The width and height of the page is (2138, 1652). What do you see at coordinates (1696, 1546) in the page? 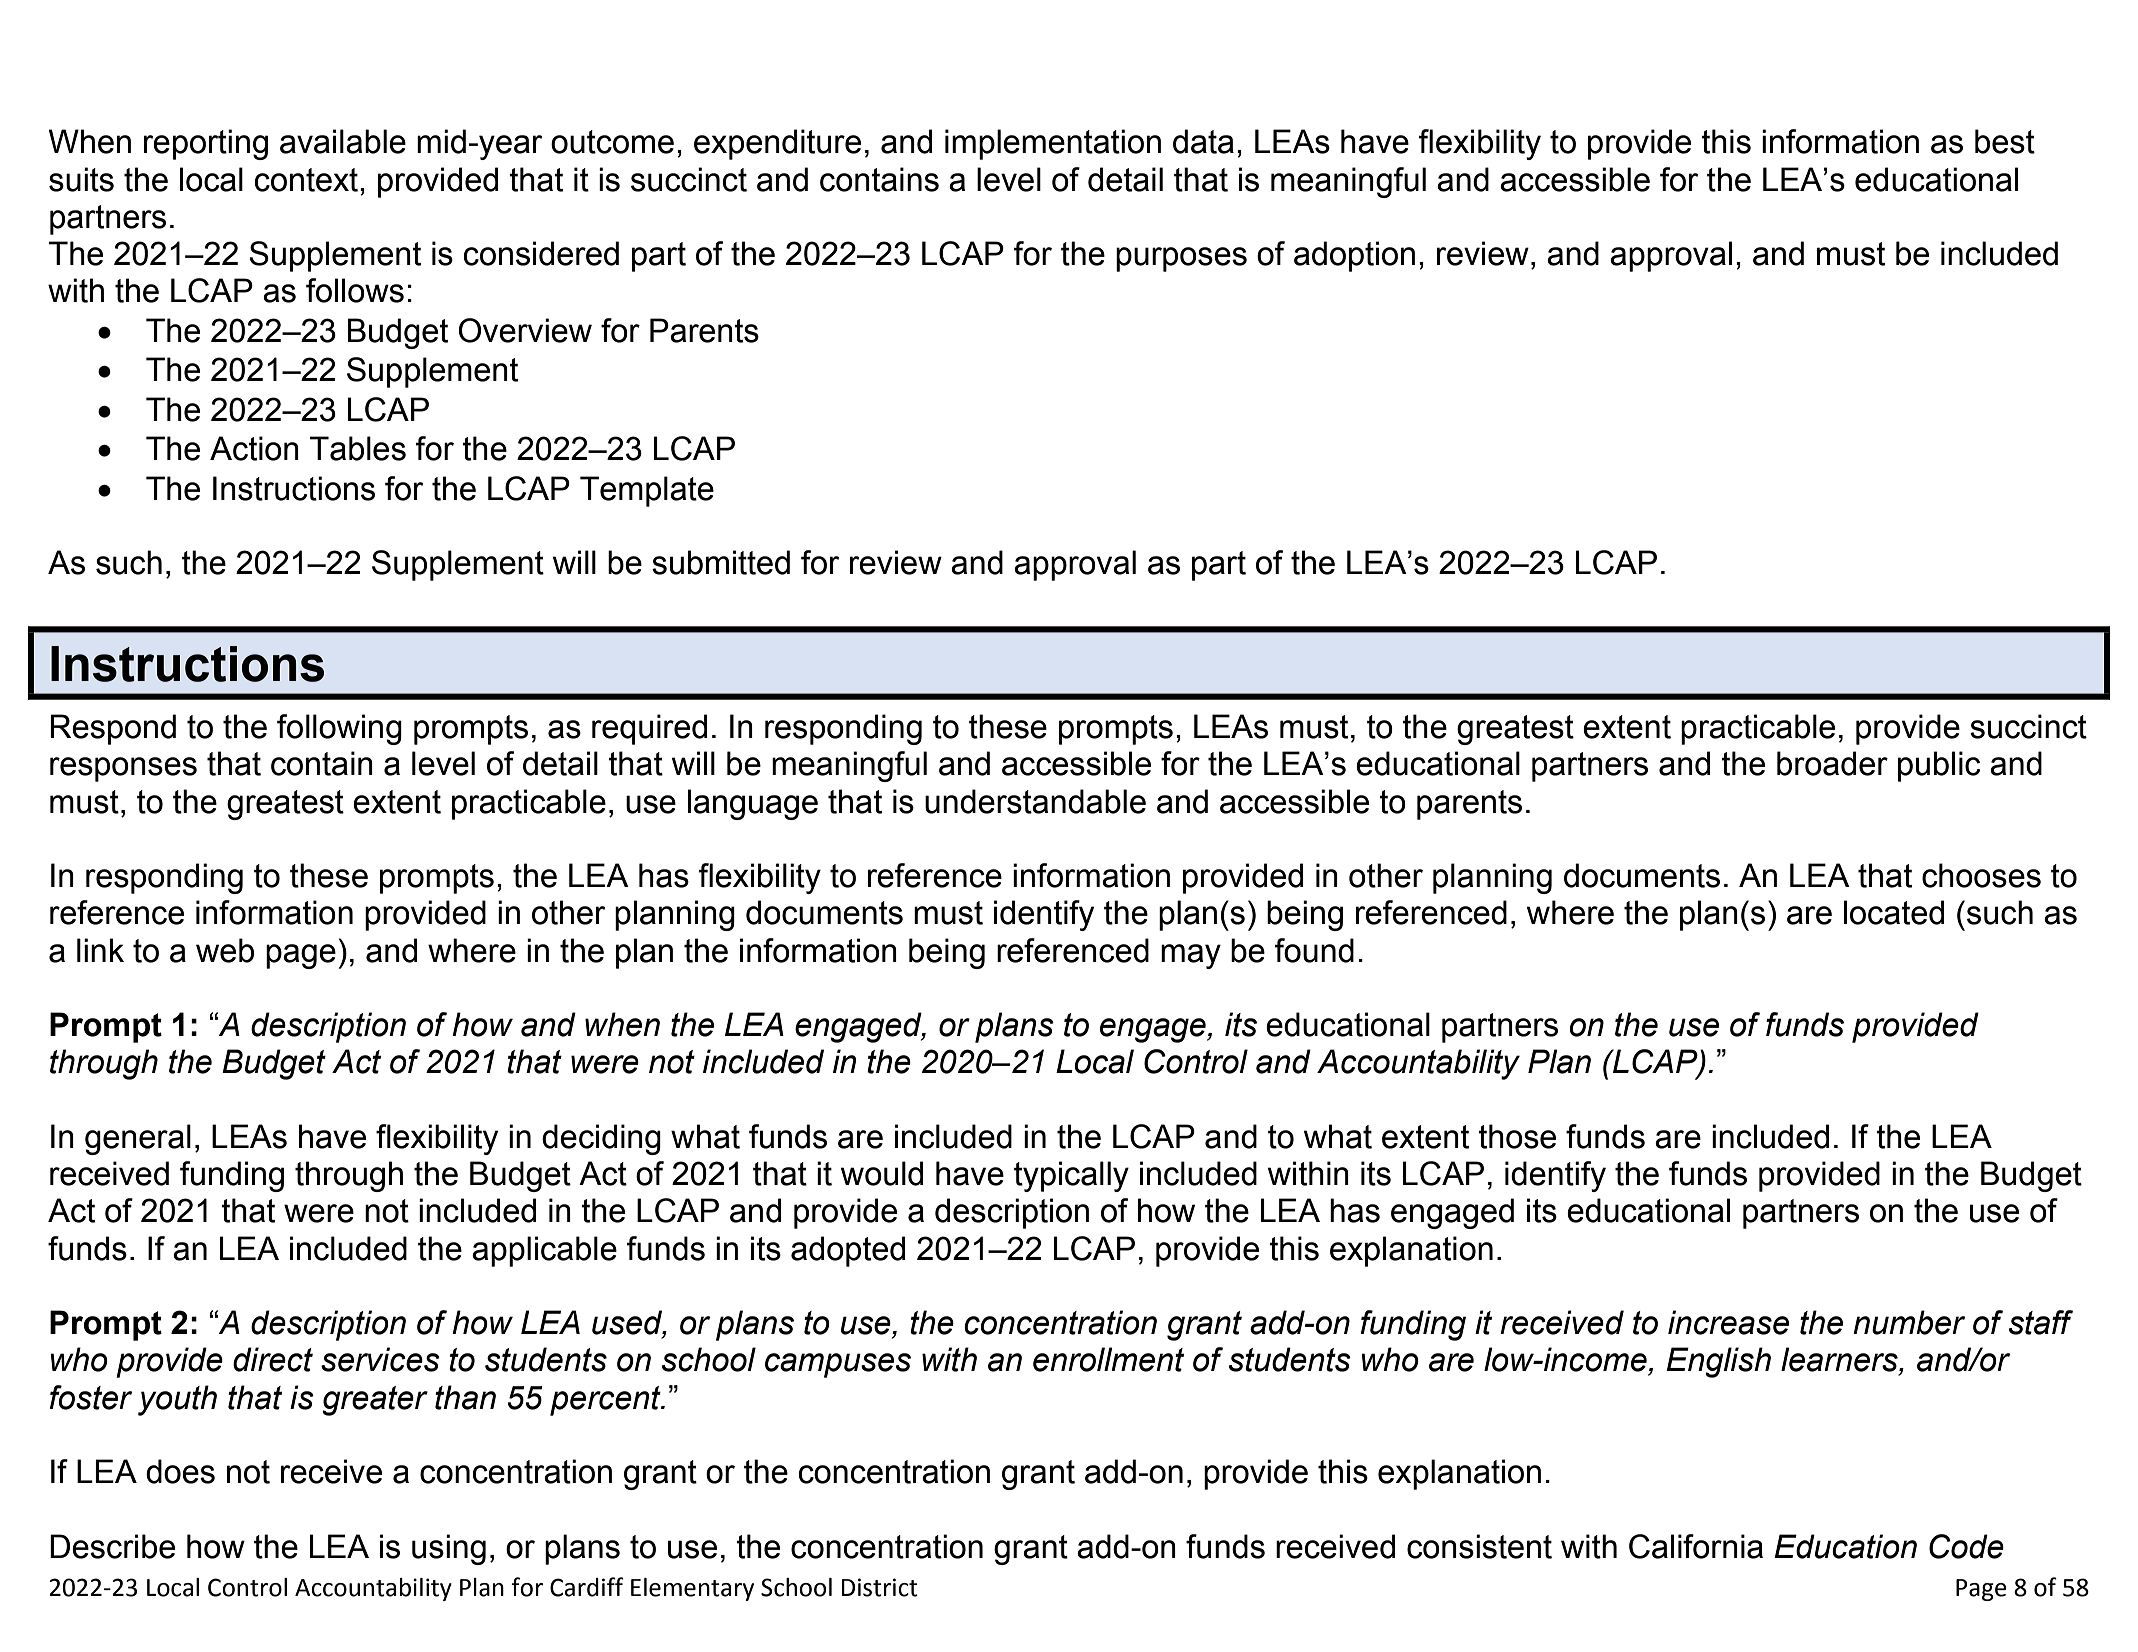
I see `California` at bounding box center [1696, 1546].
